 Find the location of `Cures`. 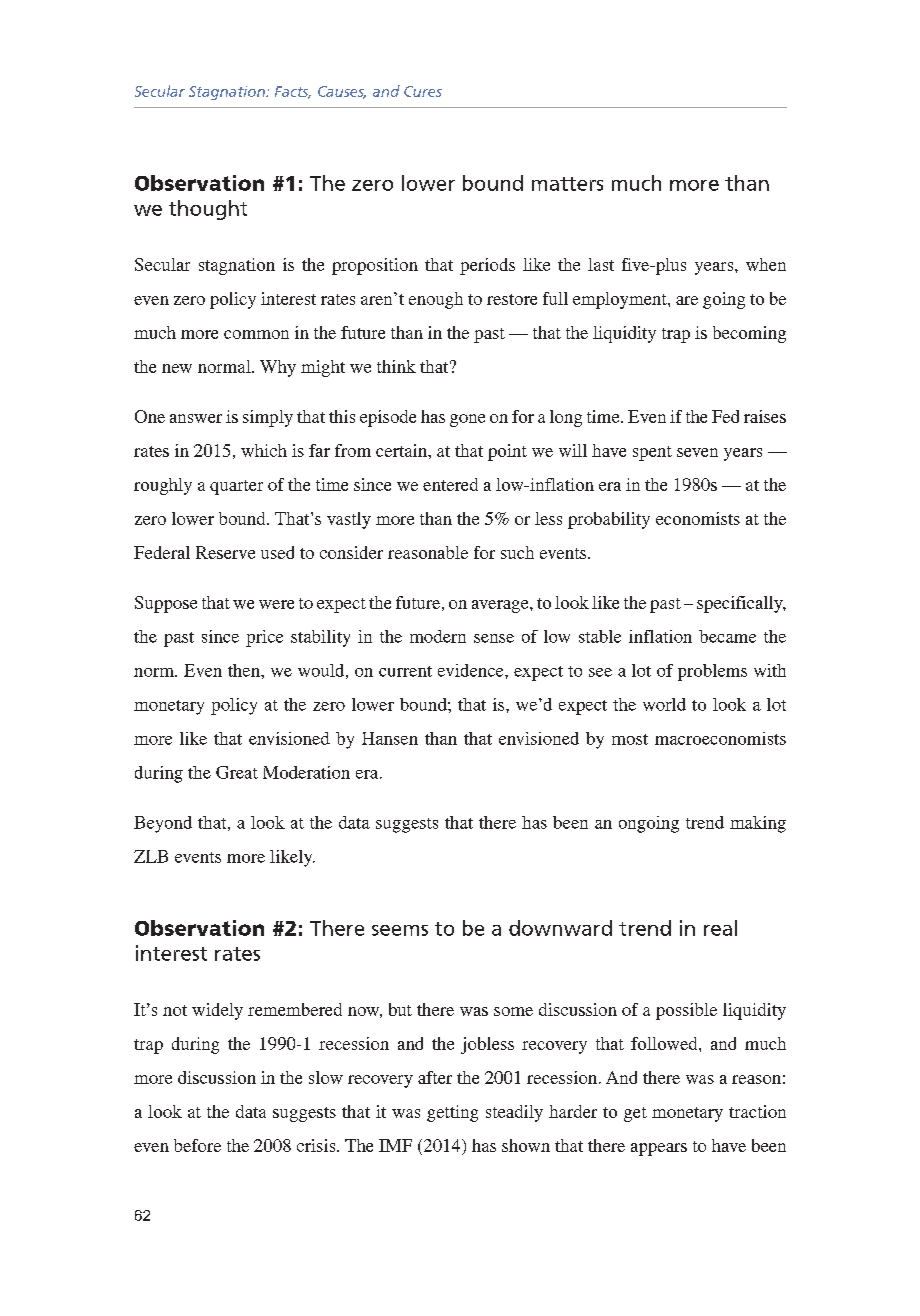

Cures is located at coordinates (423, 91).
